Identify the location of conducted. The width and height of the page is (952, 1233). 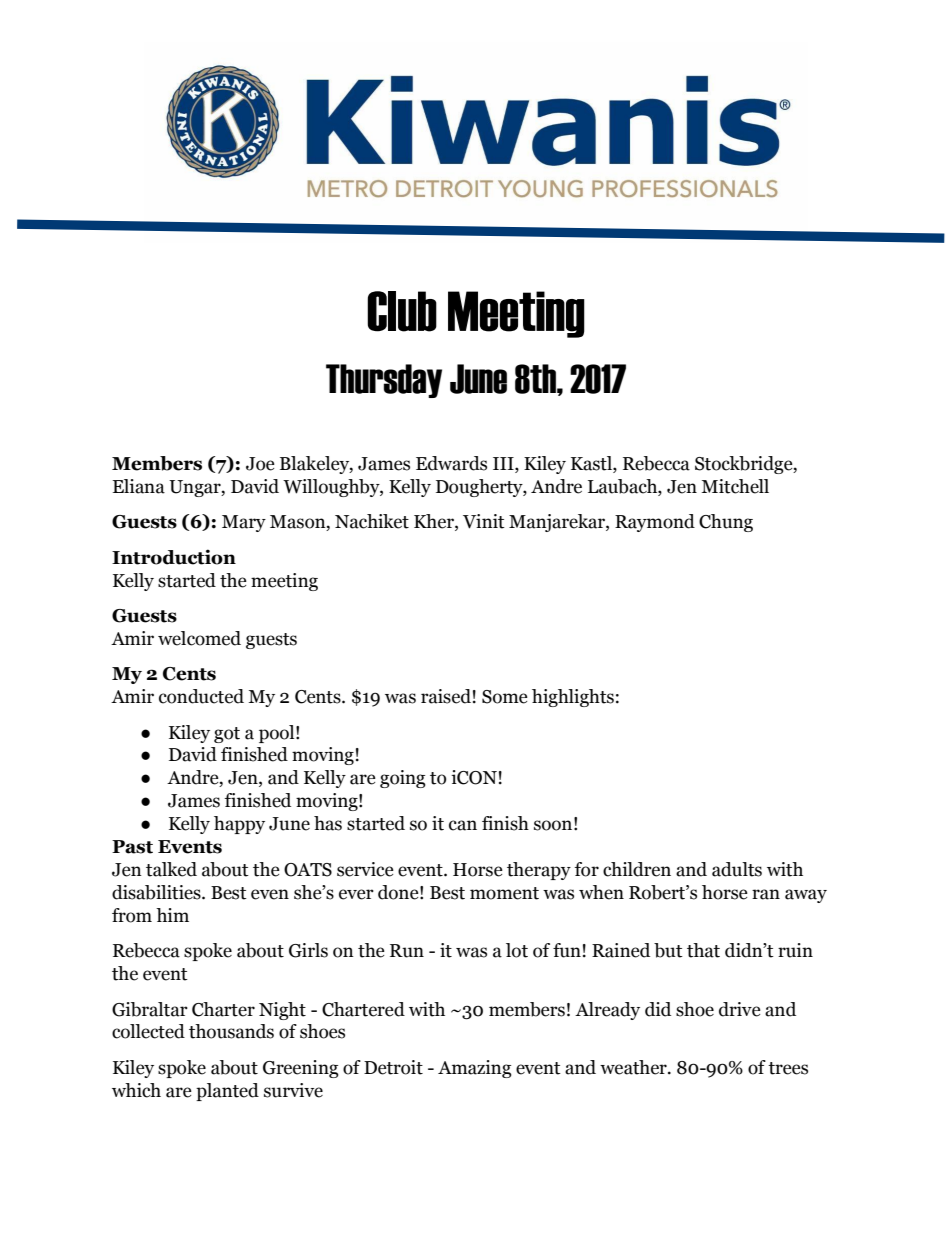
(201, 696).
